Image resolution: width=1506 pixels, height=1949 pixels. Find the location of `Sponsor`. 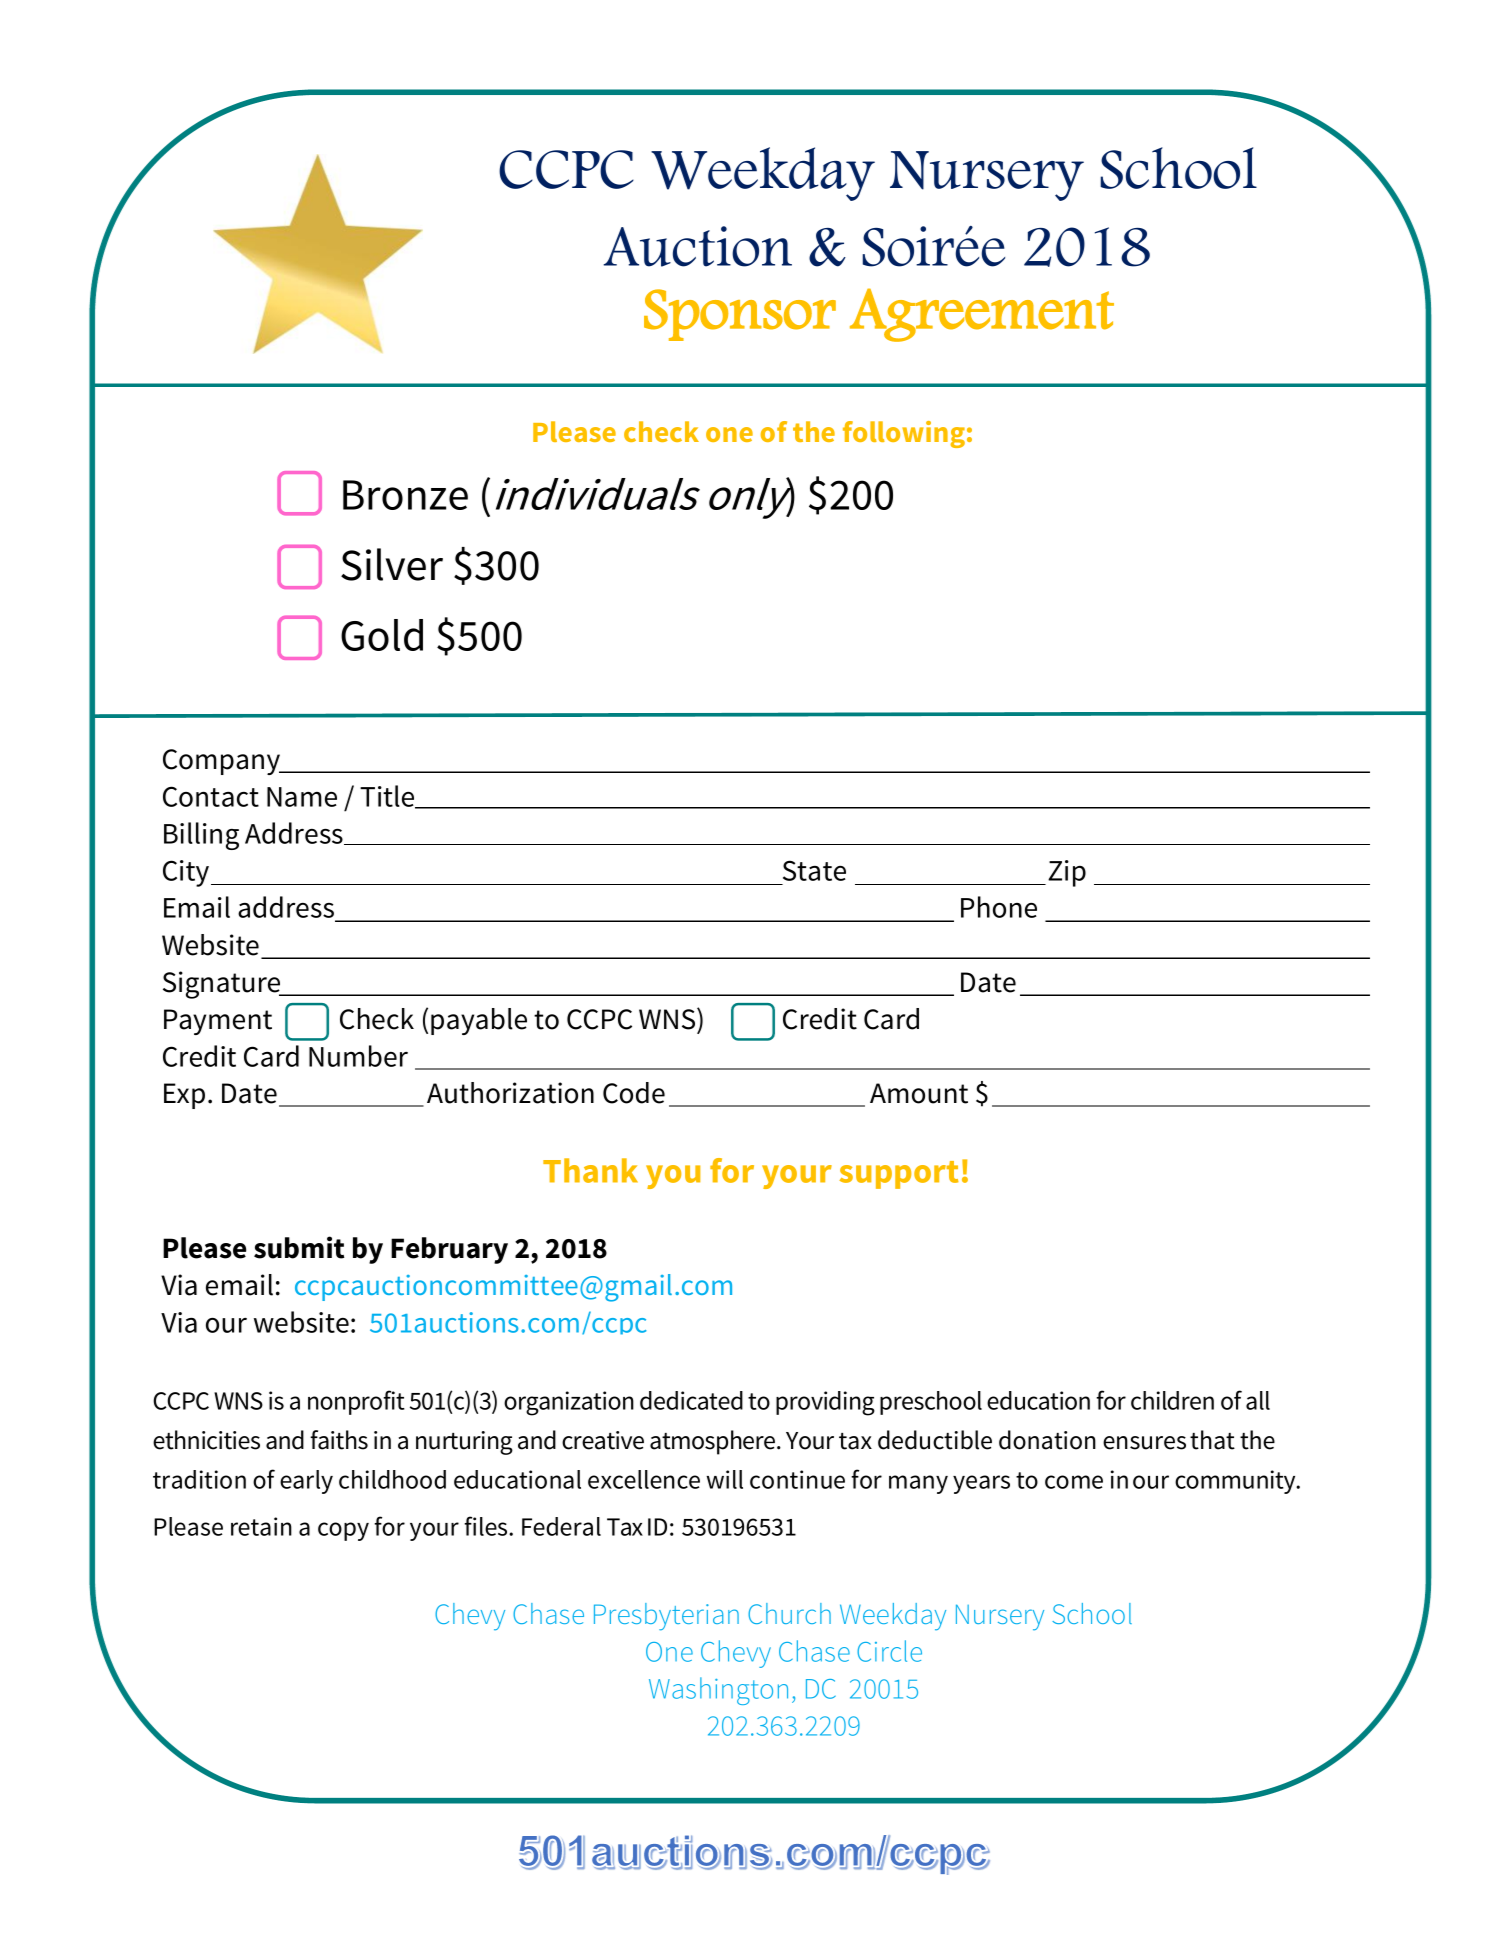

Sponsor is located at coordinates (740, 315).
